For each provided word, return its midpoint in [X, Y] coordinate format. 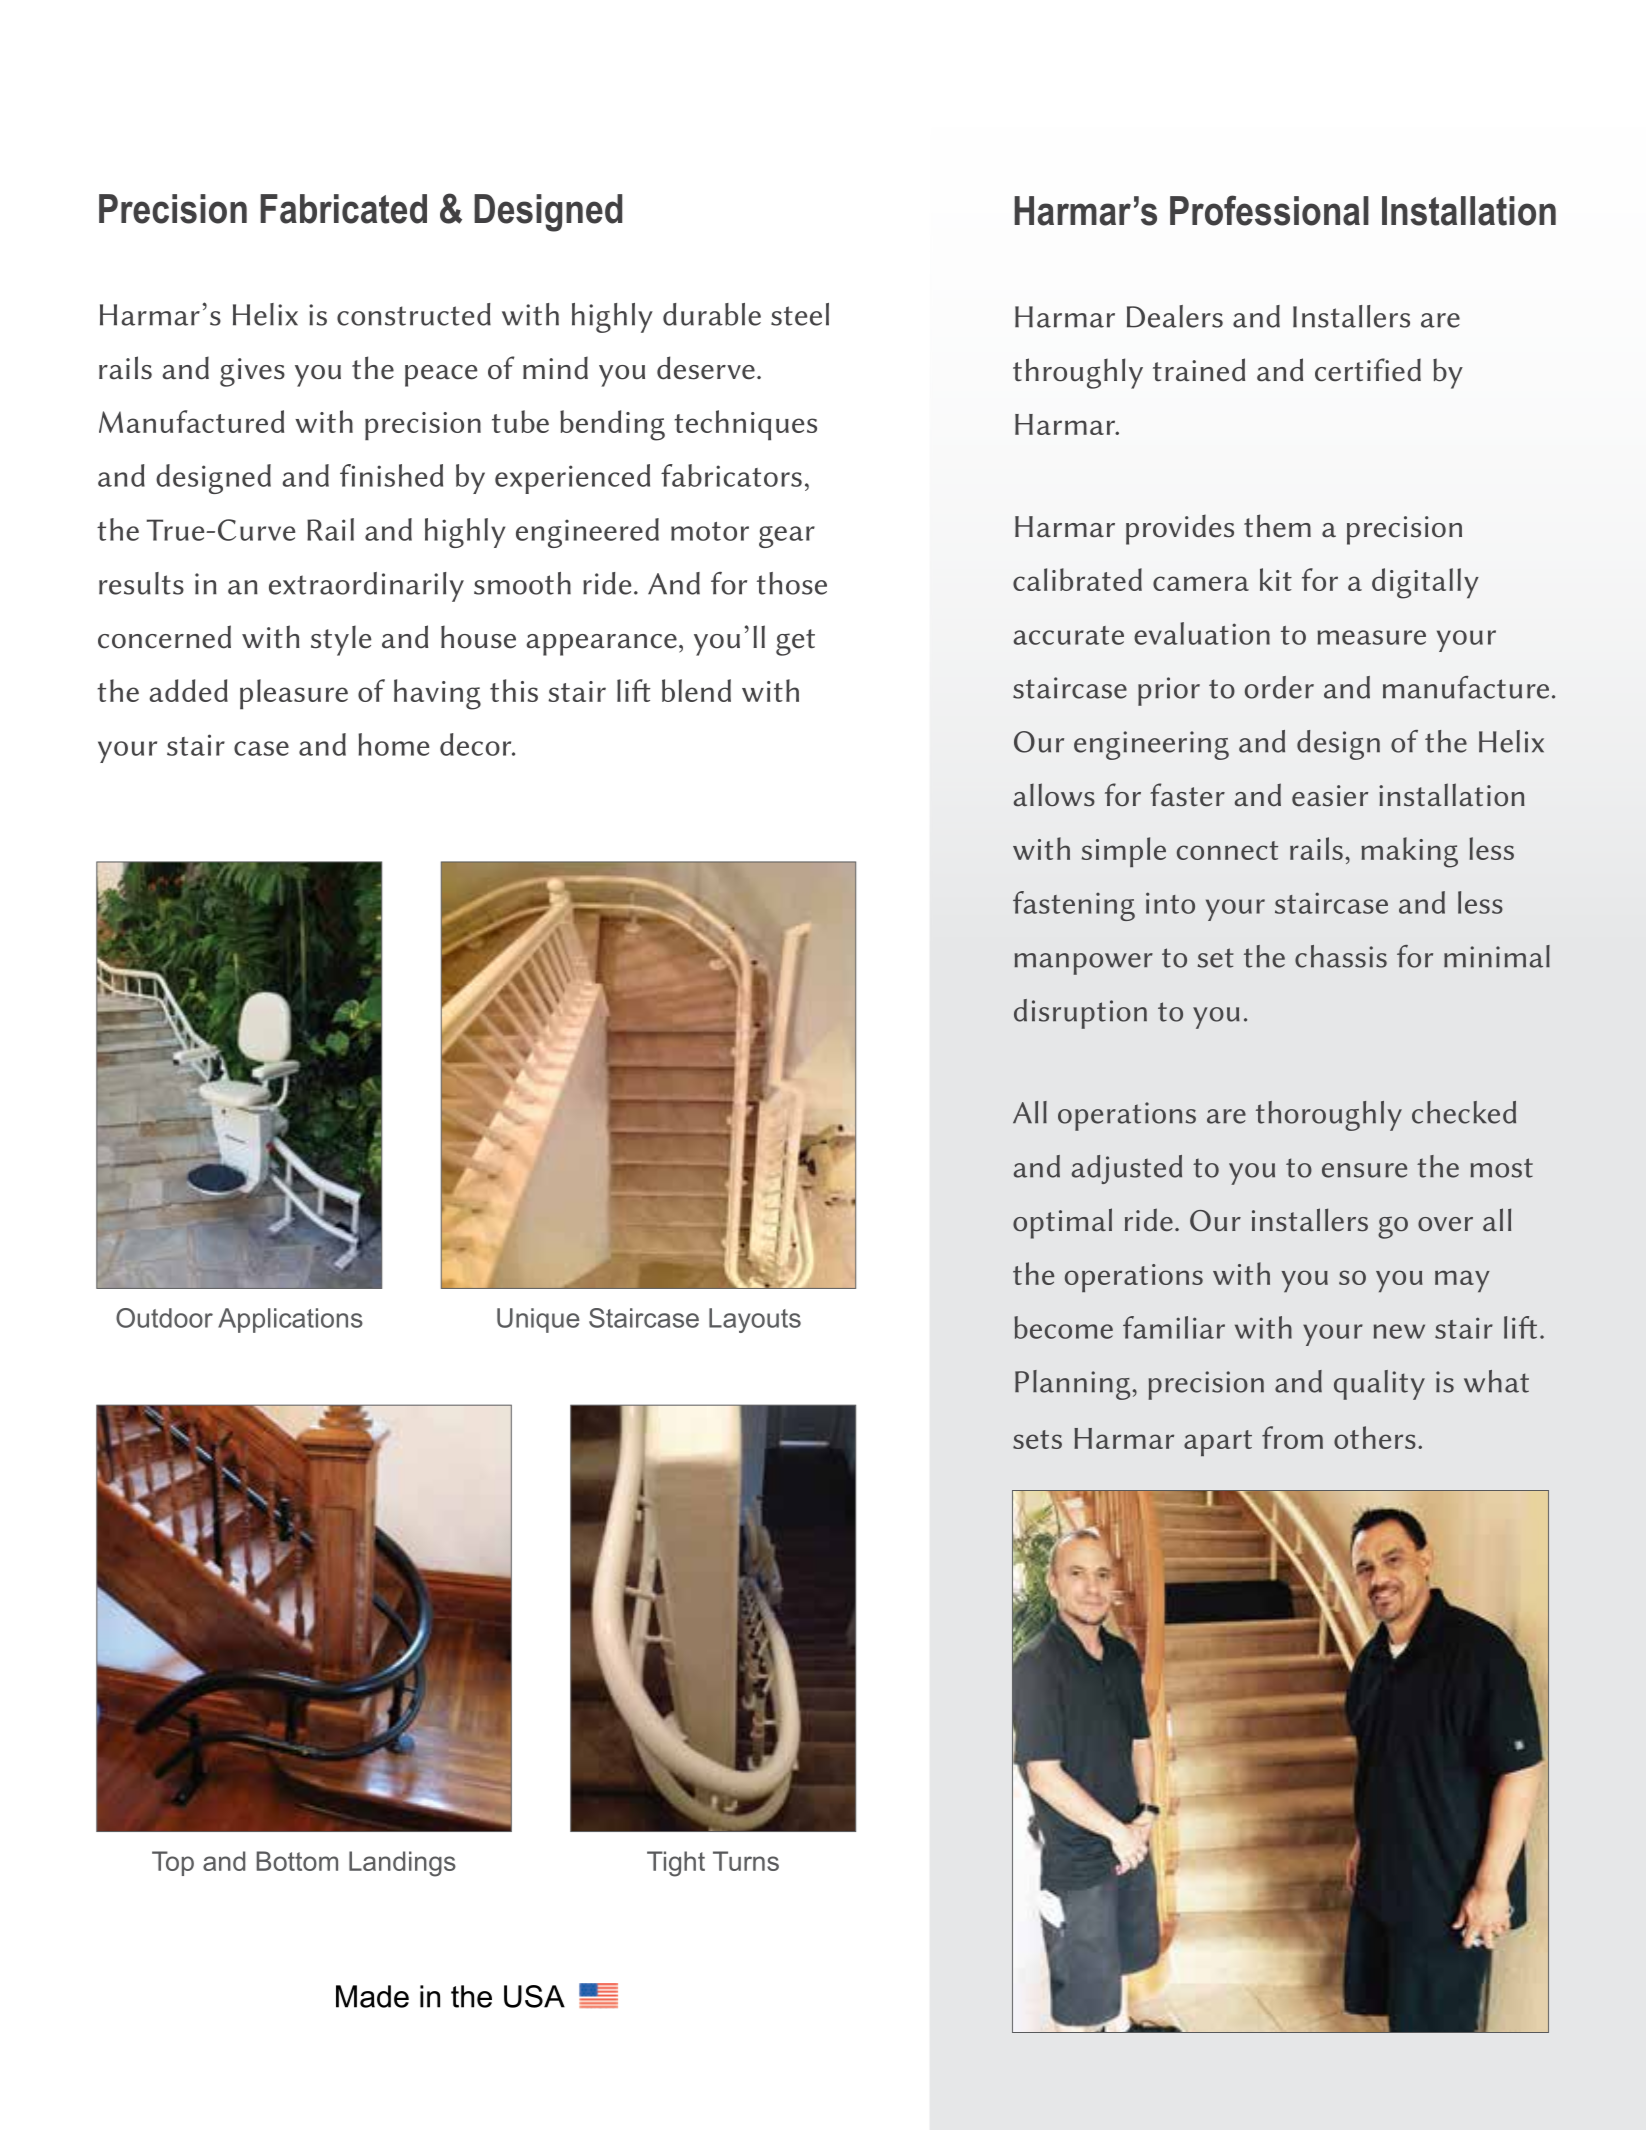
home [393, 744]
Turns [746, 1861]
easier [1330, 796]
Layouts [755, 1320]
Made [372, 1996]
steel [800, 314]
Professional [1269, 210]
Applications [290, 1320]
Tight [676, 1864]
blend [696, 690]
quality [1379, 1385]
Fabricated [343, 209]
